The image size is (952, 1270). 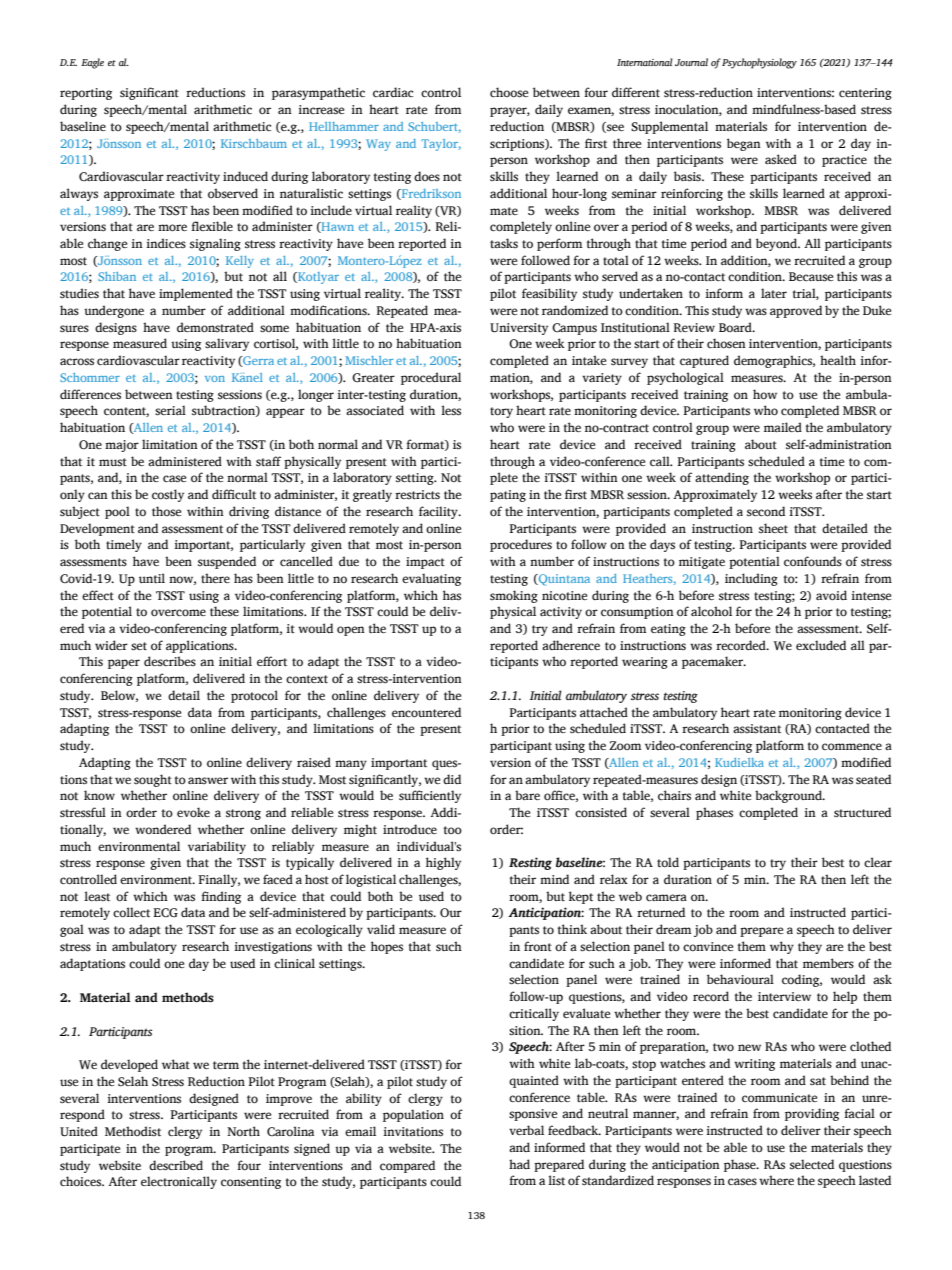 What do you see at coordinates (812, 1164) in the screenshot?
I see `selected` at bounding box center [812, 1164].
